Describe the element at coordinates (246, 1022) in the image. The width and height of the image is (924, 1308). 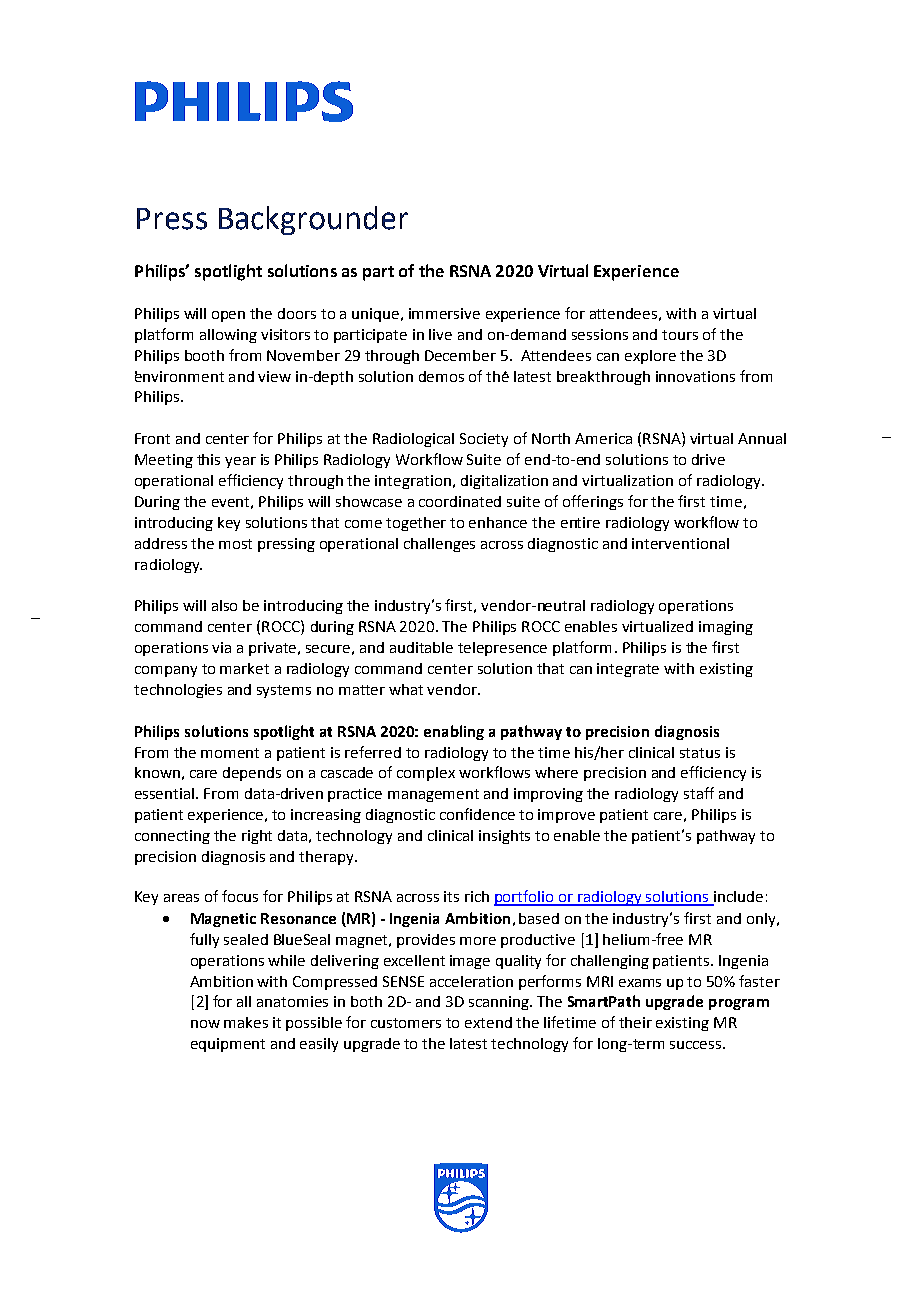
I see `makes` at that location.
